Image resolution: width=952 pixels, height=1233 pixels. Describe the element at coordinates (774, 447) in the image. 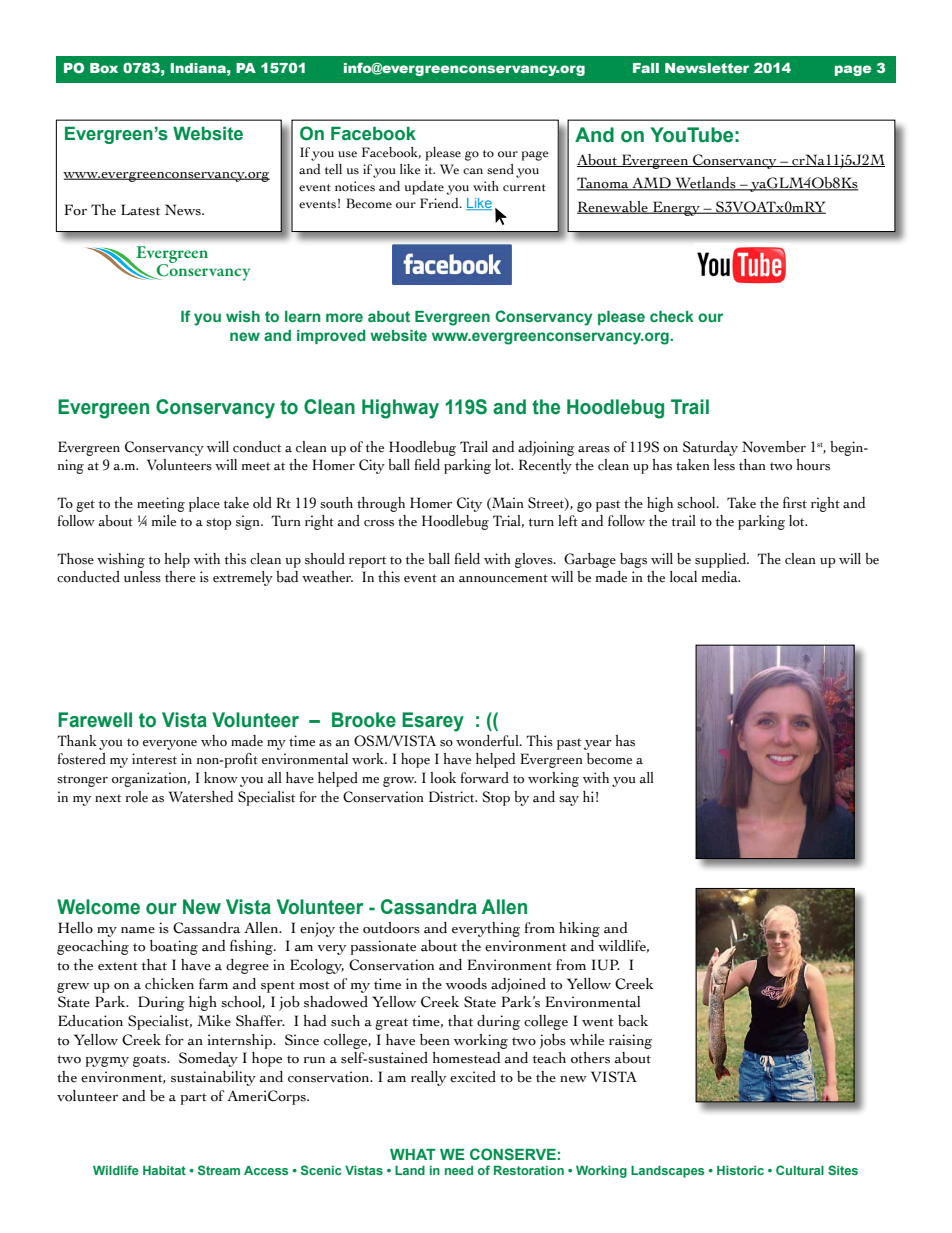

I see `November` at that location.
